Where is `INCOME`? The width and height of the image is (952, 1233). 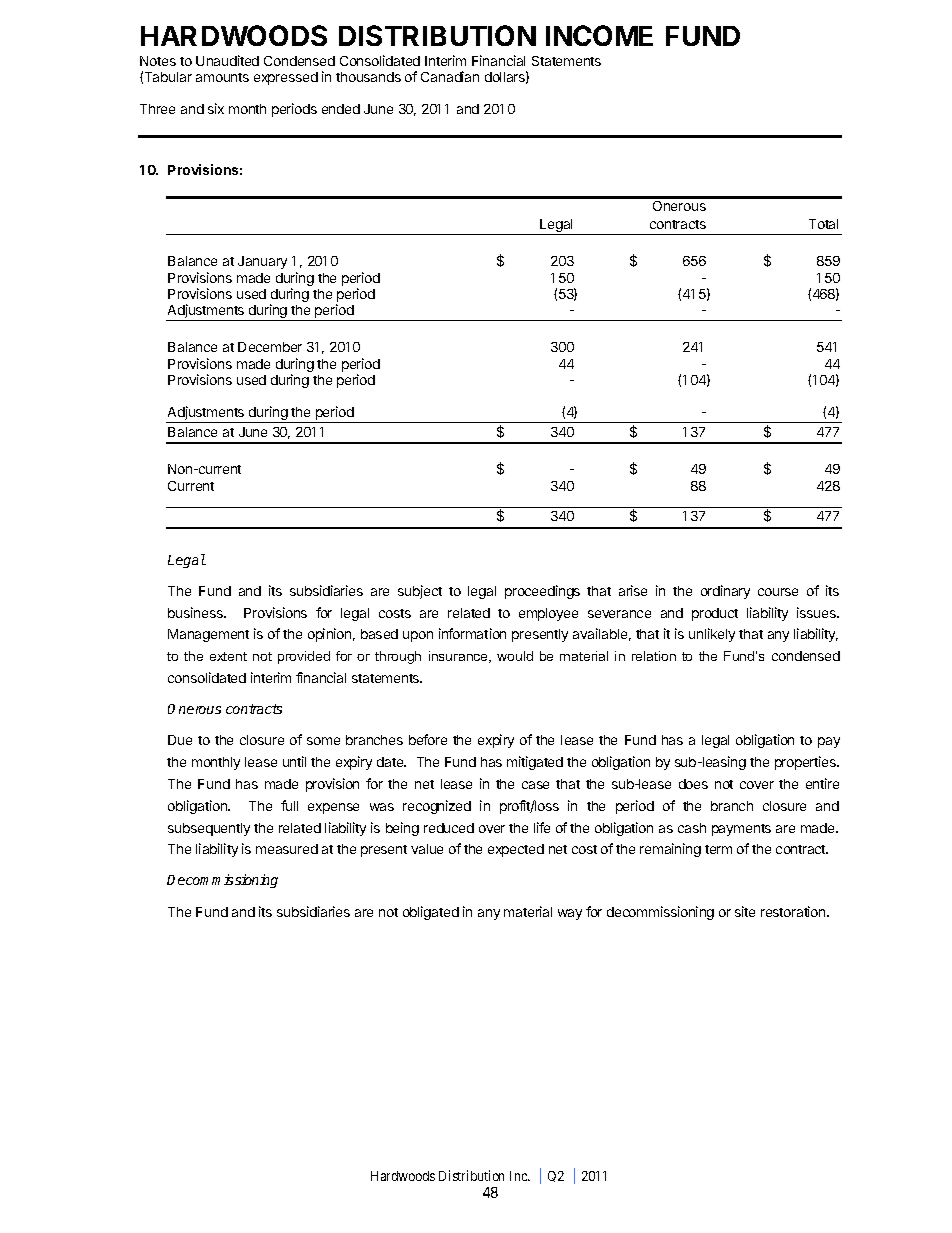 INCOME is located at coordinates (599, 35).
